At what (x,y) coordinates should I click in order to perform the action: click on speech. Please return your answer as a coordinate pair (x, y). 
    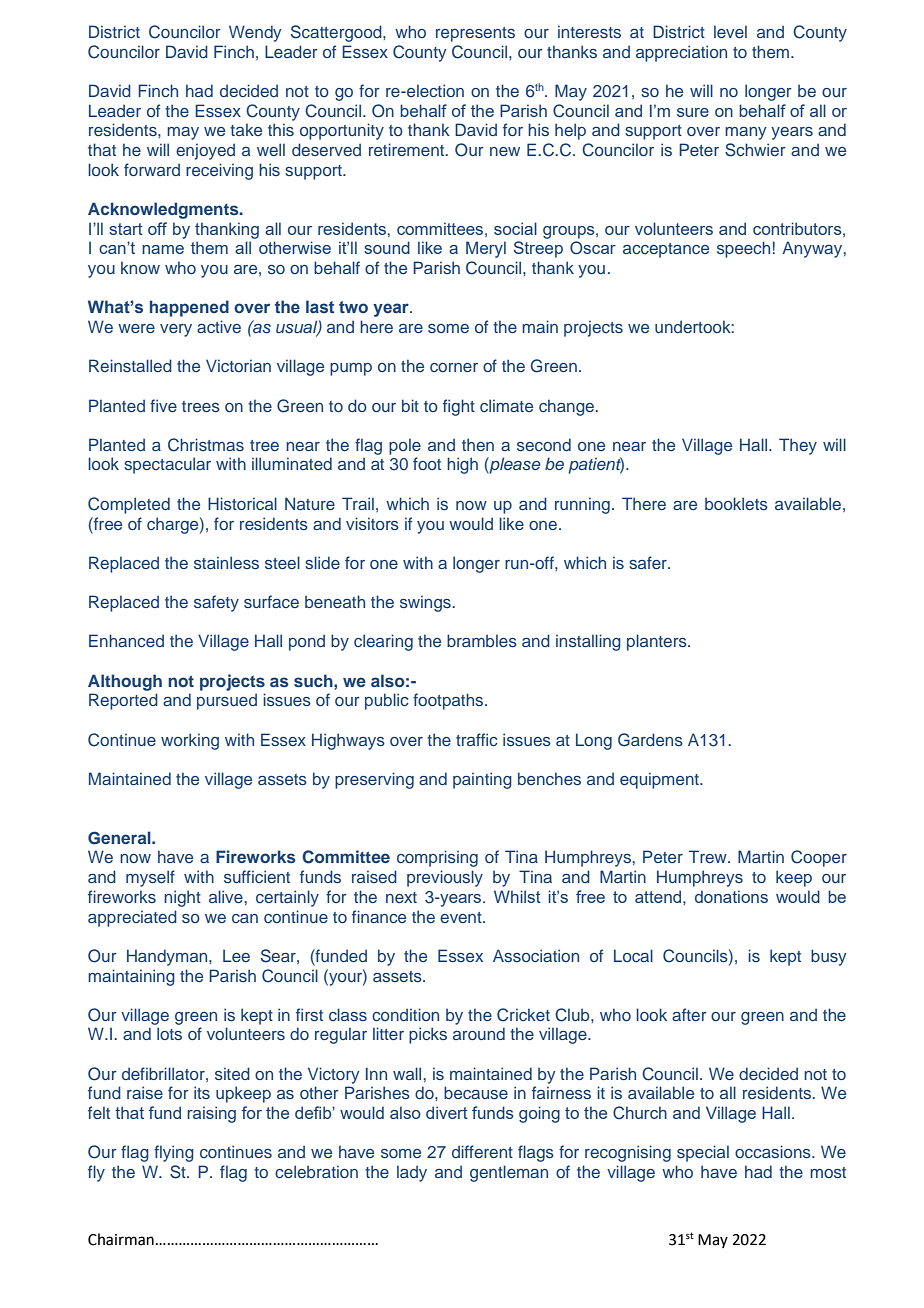
    Looking at the image, I should click on (743, 249).
